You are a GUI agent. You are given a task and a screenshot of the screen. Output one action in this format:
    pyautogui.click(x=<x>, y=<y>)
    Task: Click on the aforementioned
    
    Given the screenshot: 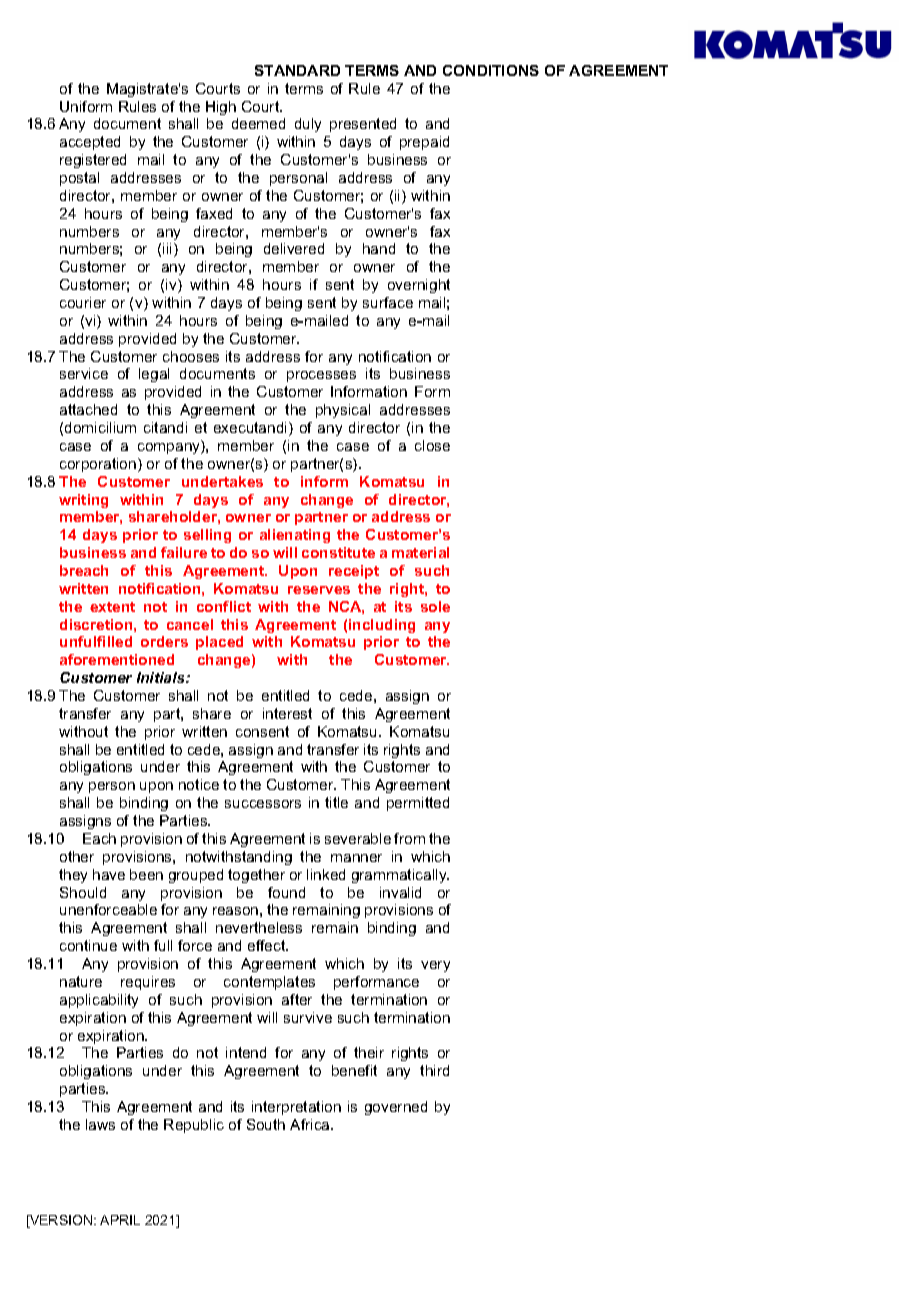 What is the action you would take?
    pyautogui.click(x=117, y=659)
